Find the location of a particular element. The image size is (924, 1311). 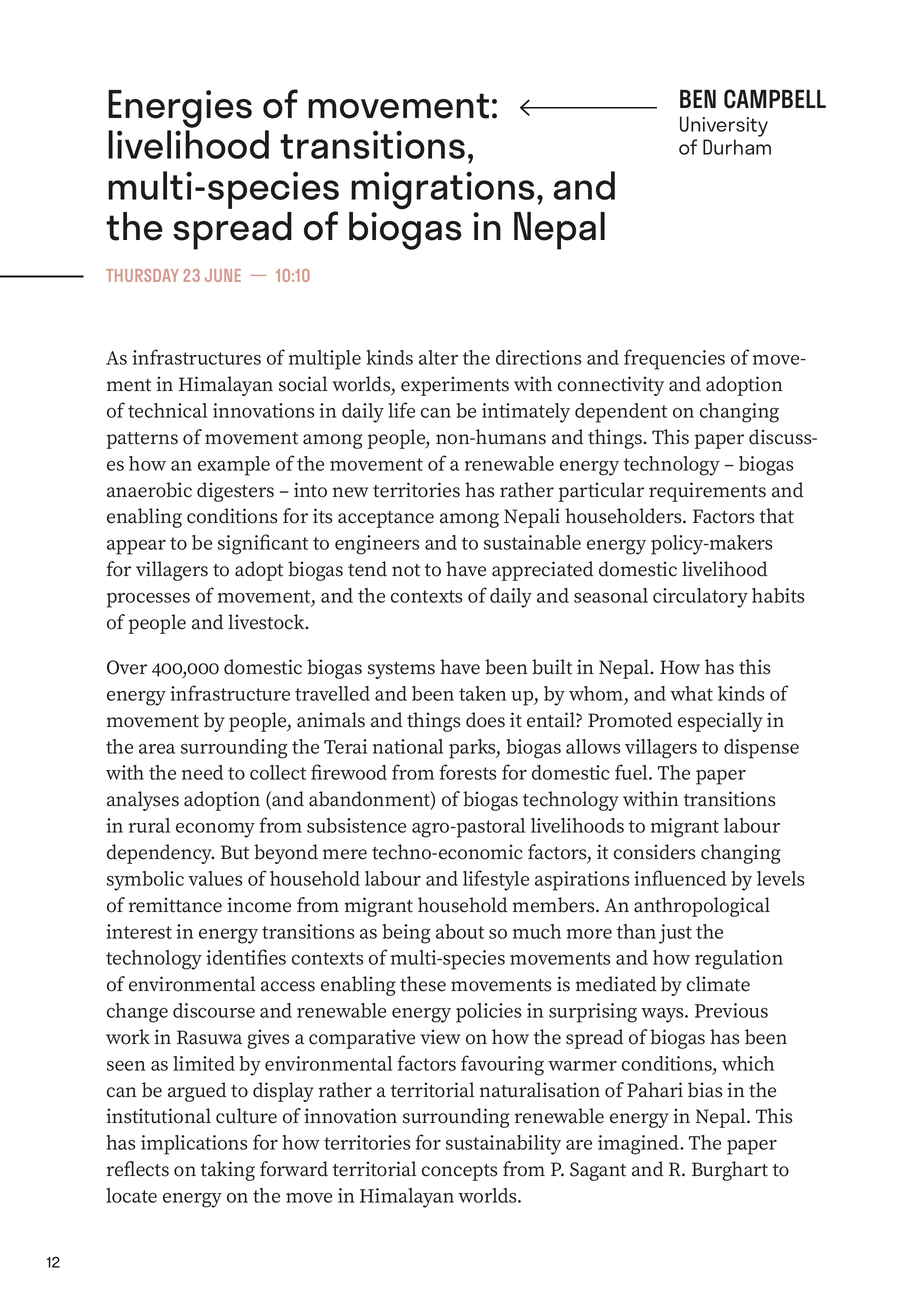

implications is located at coordinates (194, 1145).
